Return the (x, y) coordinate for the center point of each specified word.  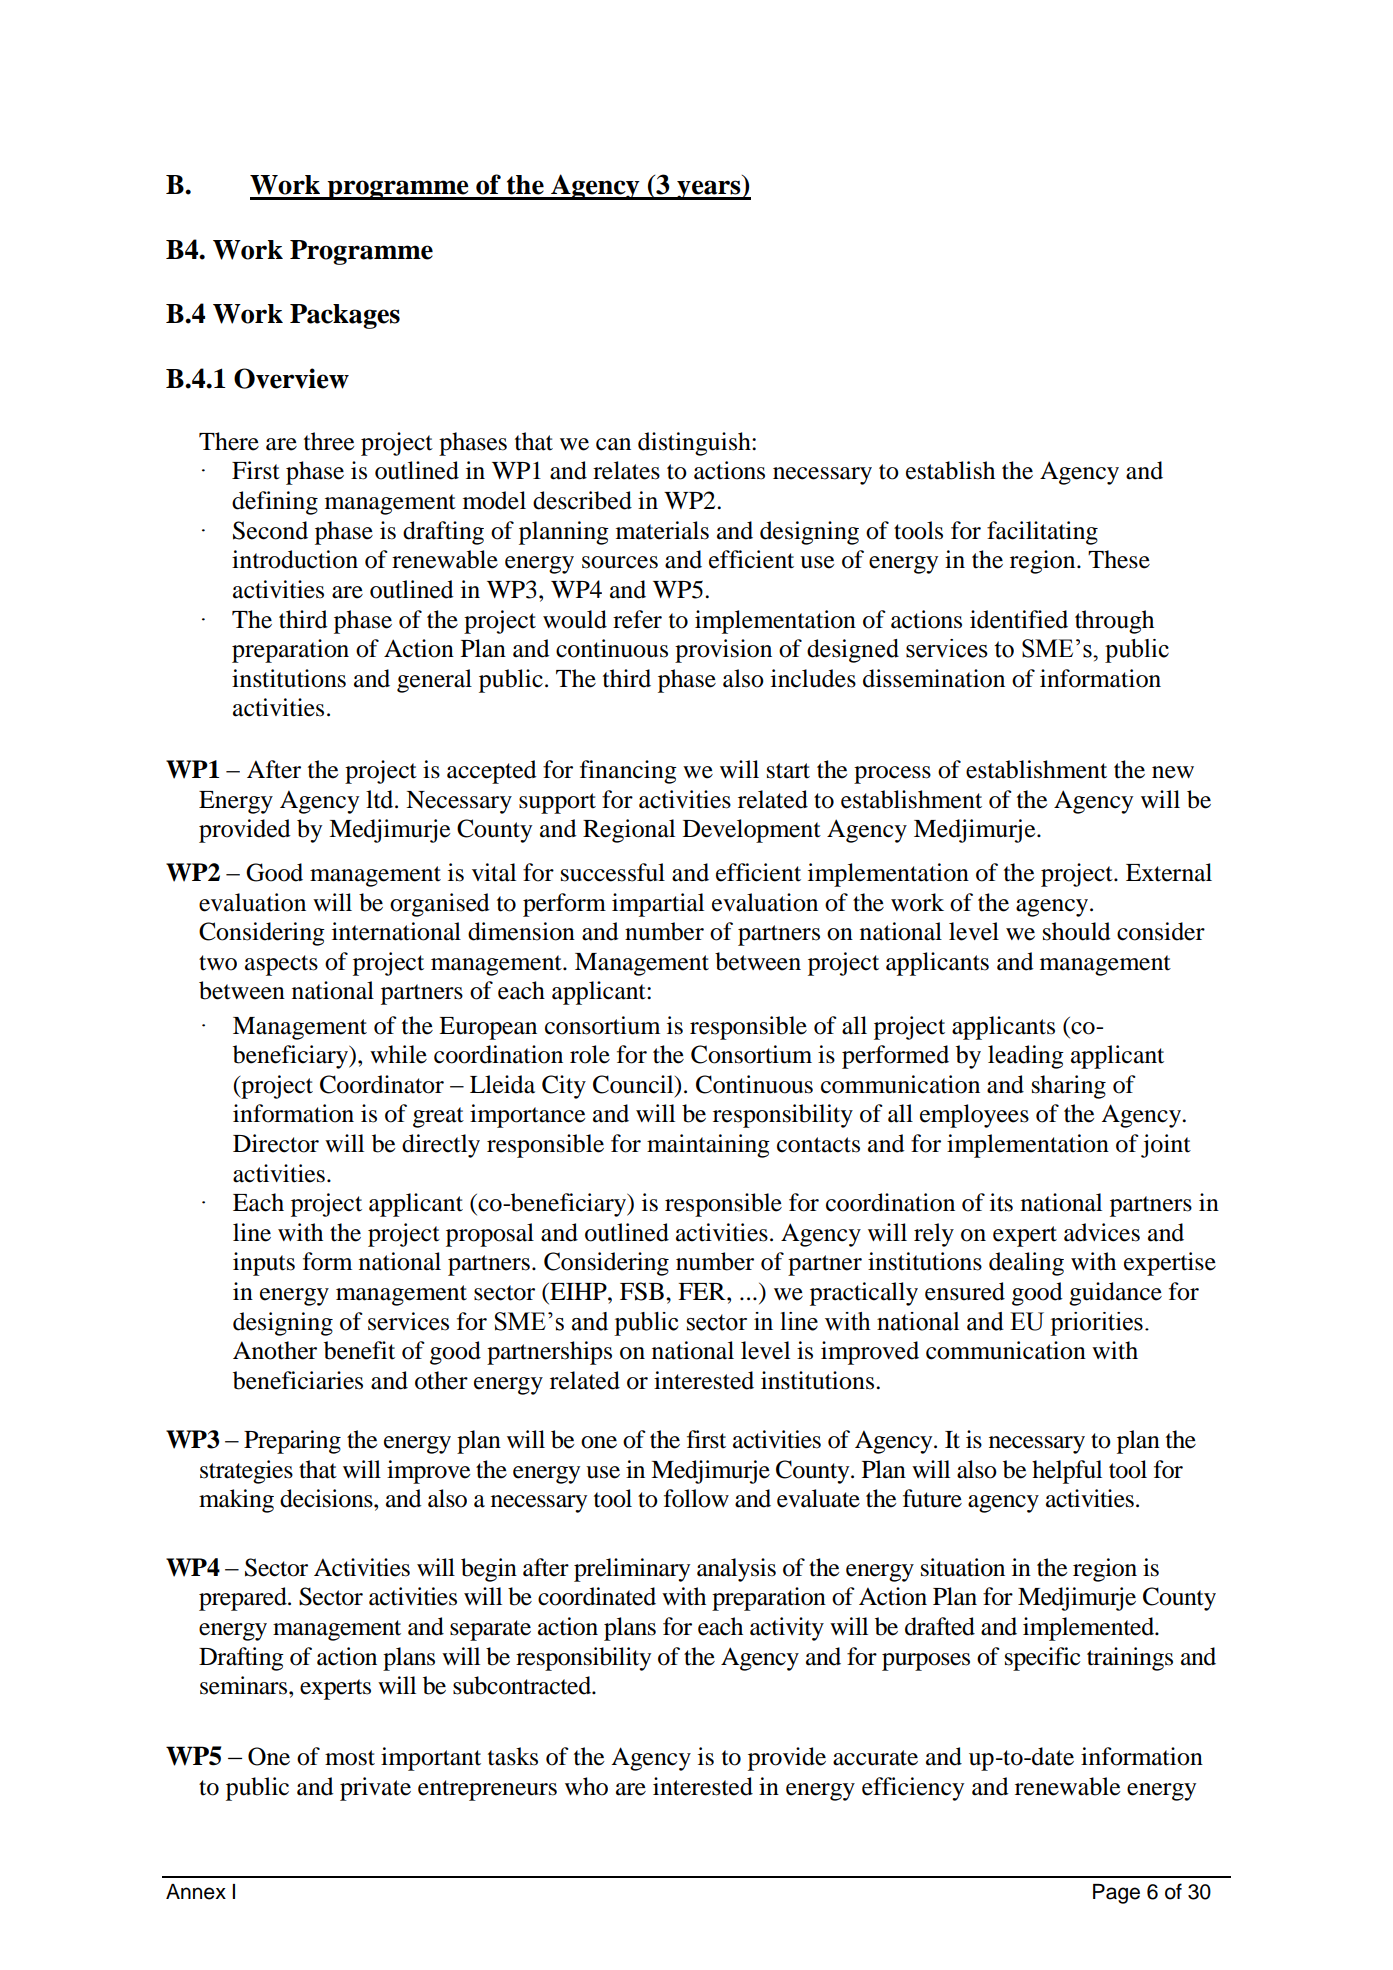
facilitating (1042, 533)
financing (628, 772)
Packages (345, 316)
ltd (381, 799)
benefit (359, 1350)
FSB (642, 1291)
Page (1116, 1894)
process (892, 775)
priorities (1096, 1324)
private (375, 1789)
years (709, 190)
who (586, 1786)
